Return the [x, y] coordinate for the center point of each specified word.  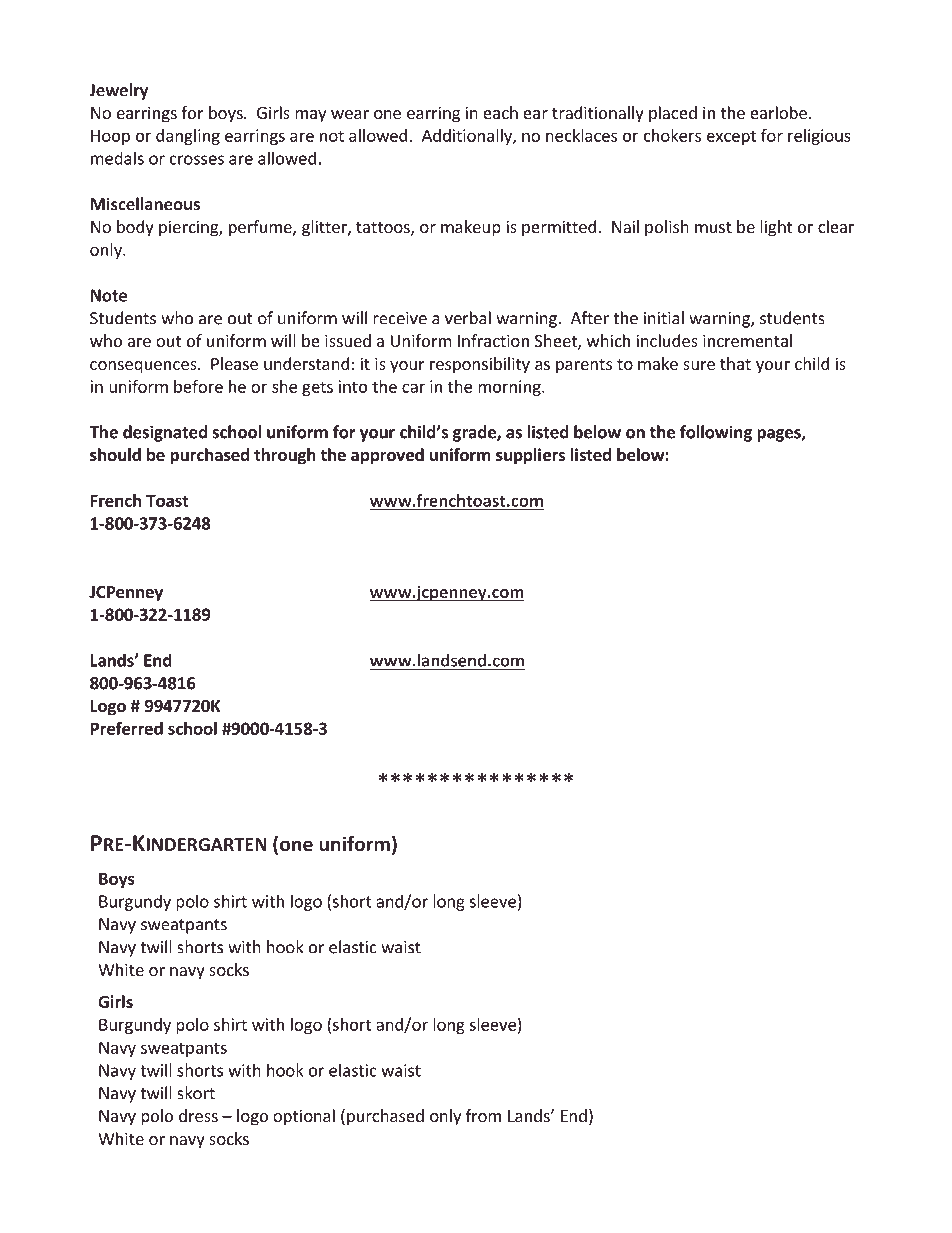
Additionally [468, 137]
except [731, 137]
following [716, 433]
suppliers [530, 456]
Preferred [127, 728]
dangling [188, 137]
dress [198, 1115]
